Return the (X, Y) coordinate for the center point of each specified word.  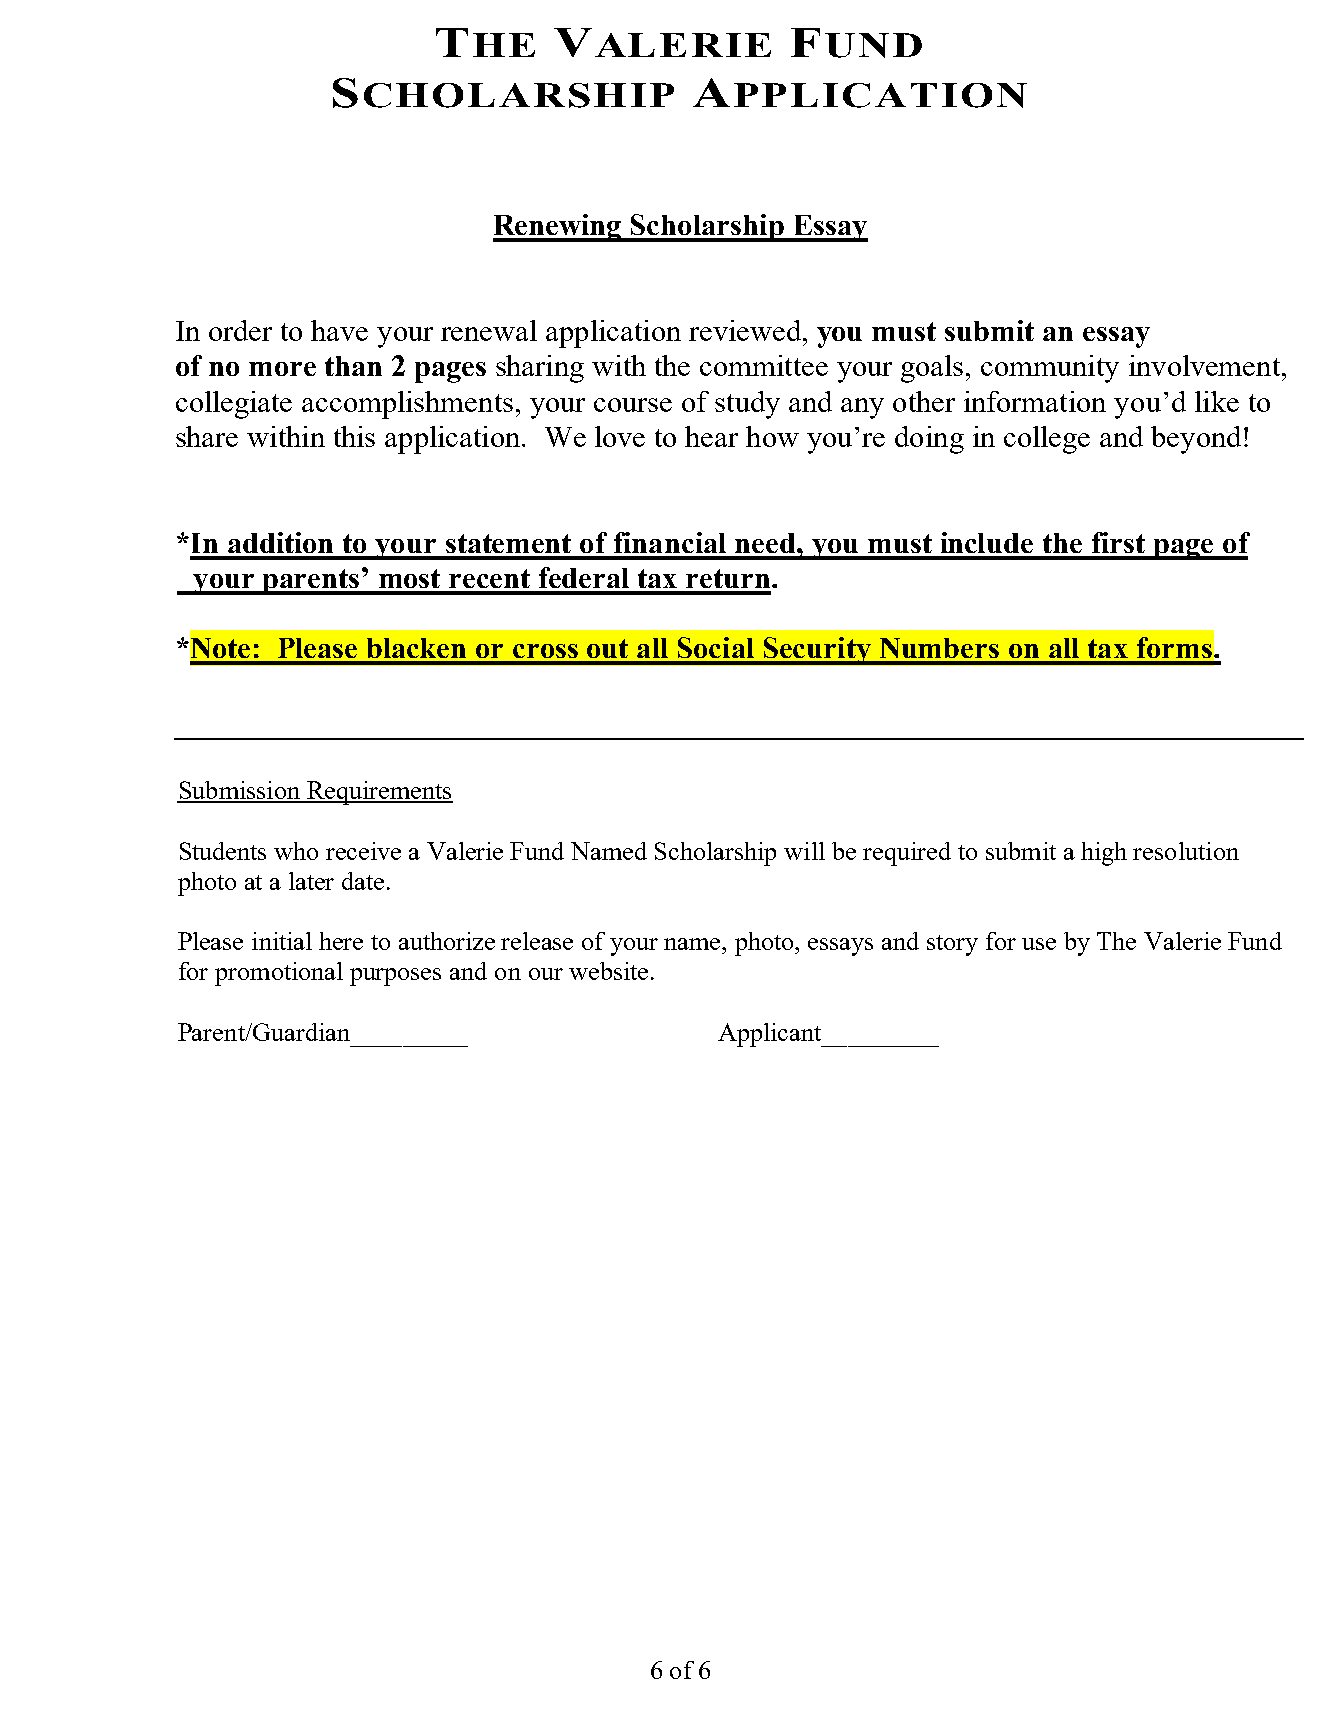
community (1050, 369)
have (339, 330)
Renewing (558, 228)
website (608, 971)
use (1039, 944)
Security (817, 651)
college (1047, 440)
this (354, 436)
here (341, 941)
